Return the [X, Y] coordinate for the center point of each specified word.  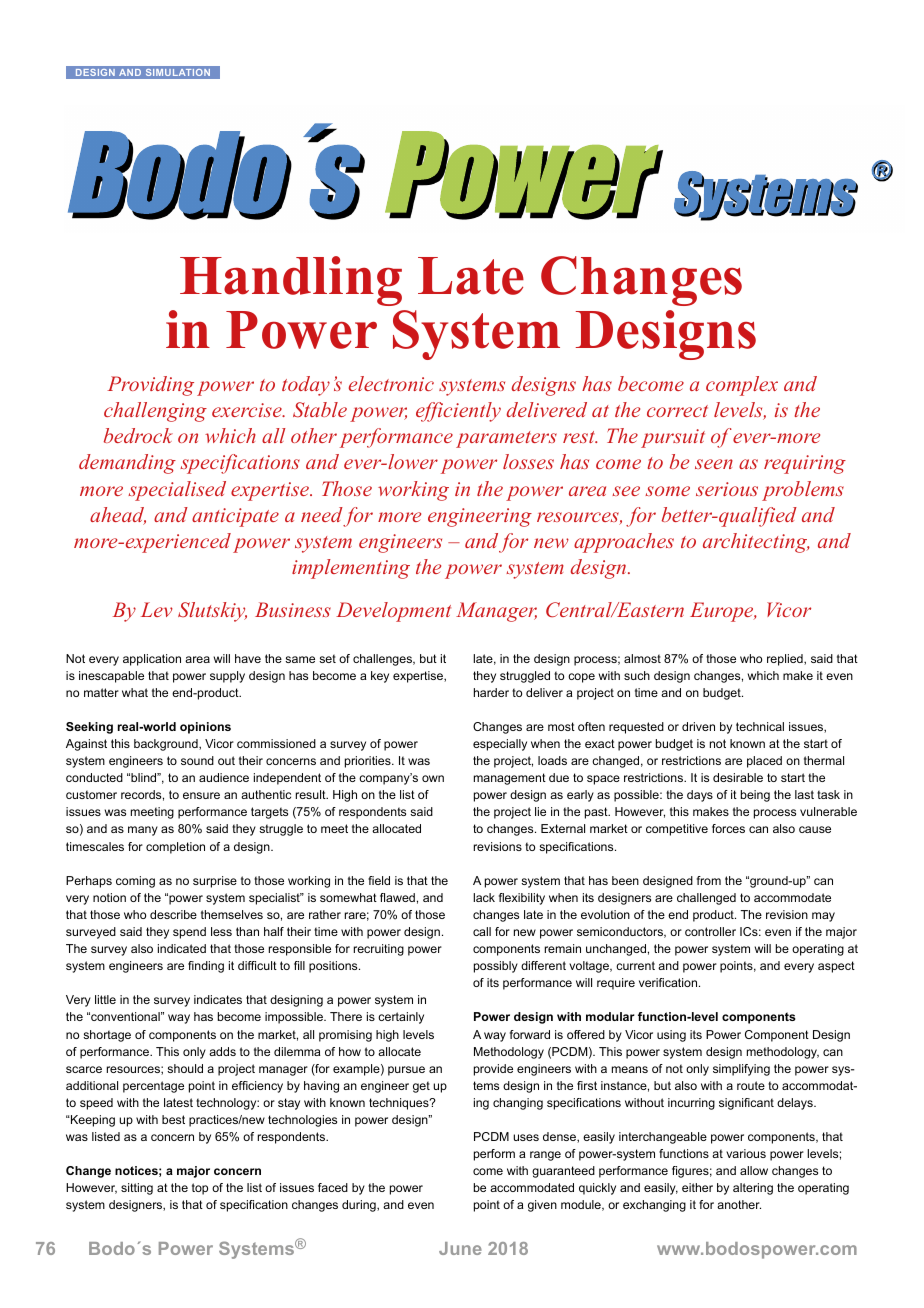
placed [764, 762]
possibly [496, 967]
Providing [150, 386]
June [460, 1248]
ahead [118, 516]
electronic [391, 383]
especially [500, 745]
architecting [756, 543]
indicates [218, 999]
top [200, 1189]
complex [742, 386]
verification [669, 982]
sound [197, 760]
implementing [351, 569]
